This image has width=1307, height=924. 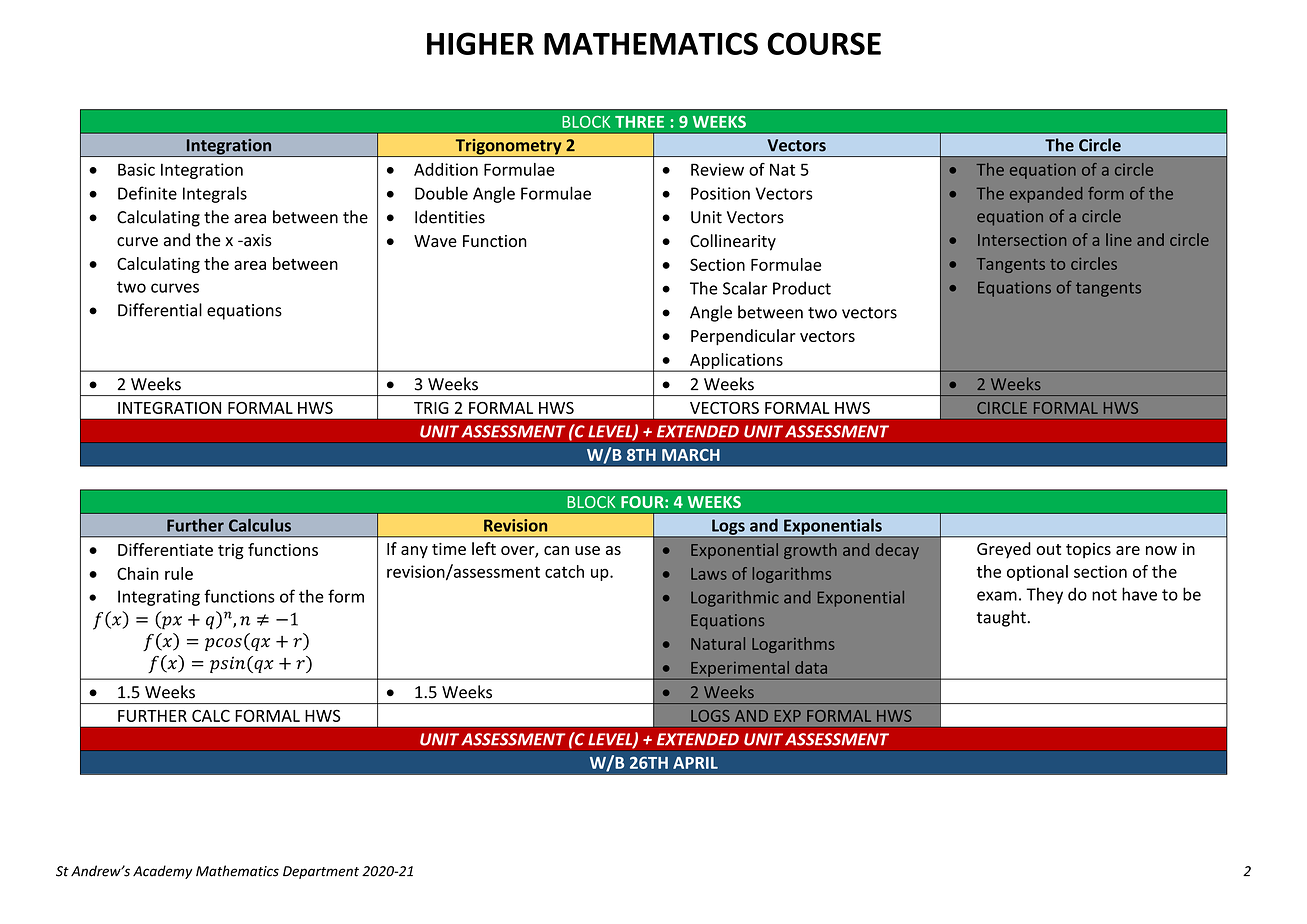 What do you see at coordinates (480, 43) in the image?
I see `HIGHER` at bounding box center [480, 43].
